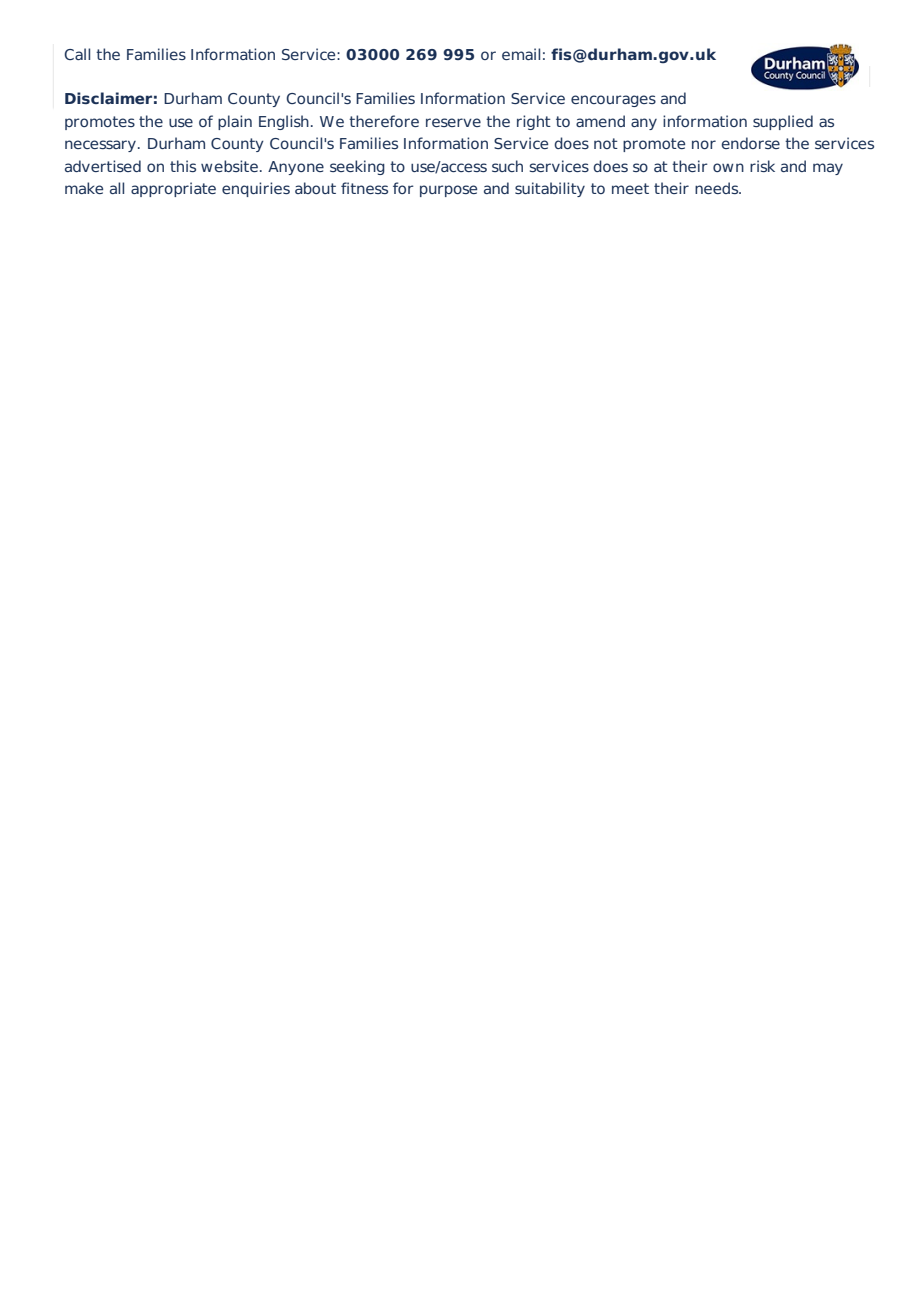 The image size is (924, 1308). Describe the element at coordinates (783, 122) in the screenshot. I see `supplied` at that location.
